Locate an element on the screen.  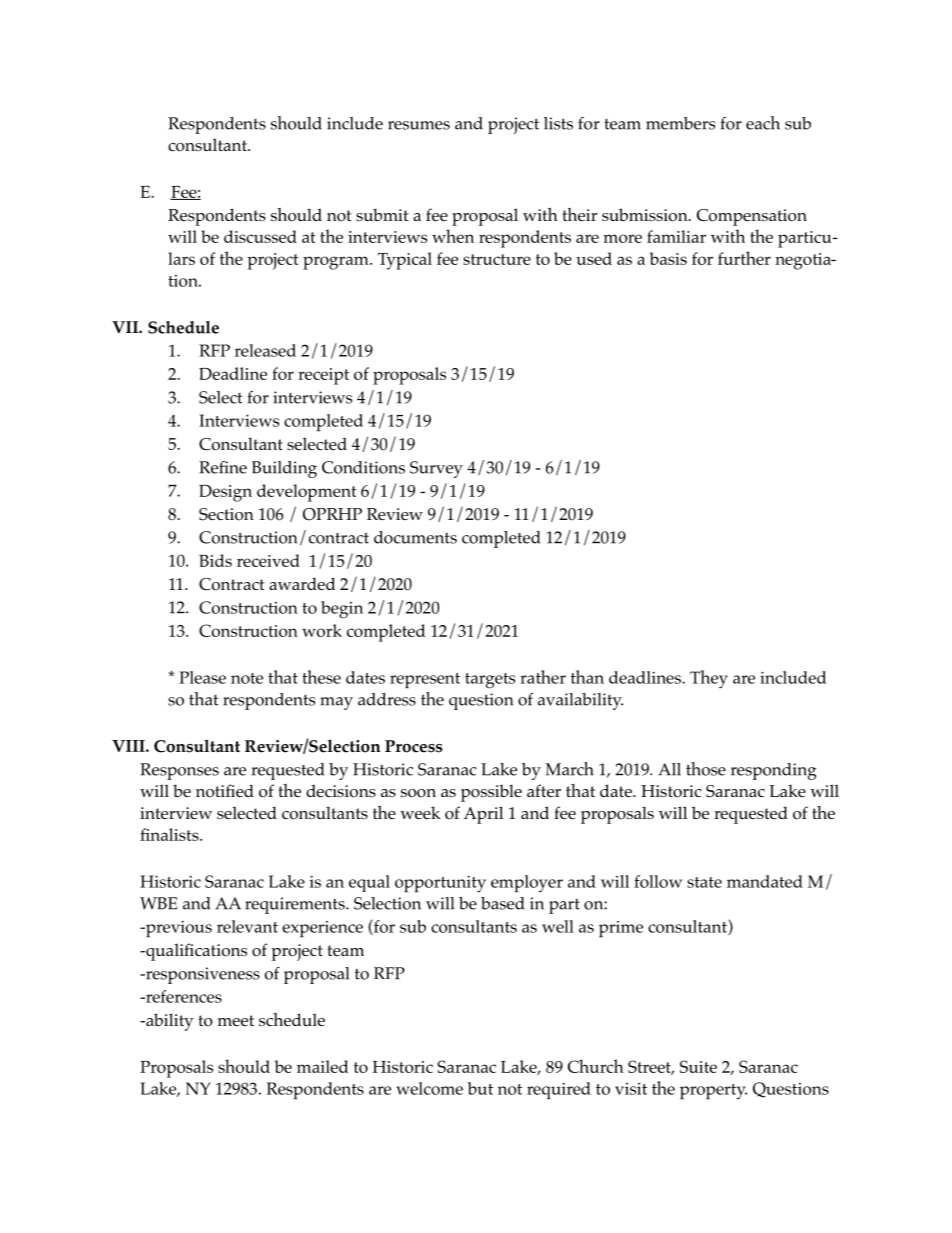
They is located at coordinates (709, 679).
